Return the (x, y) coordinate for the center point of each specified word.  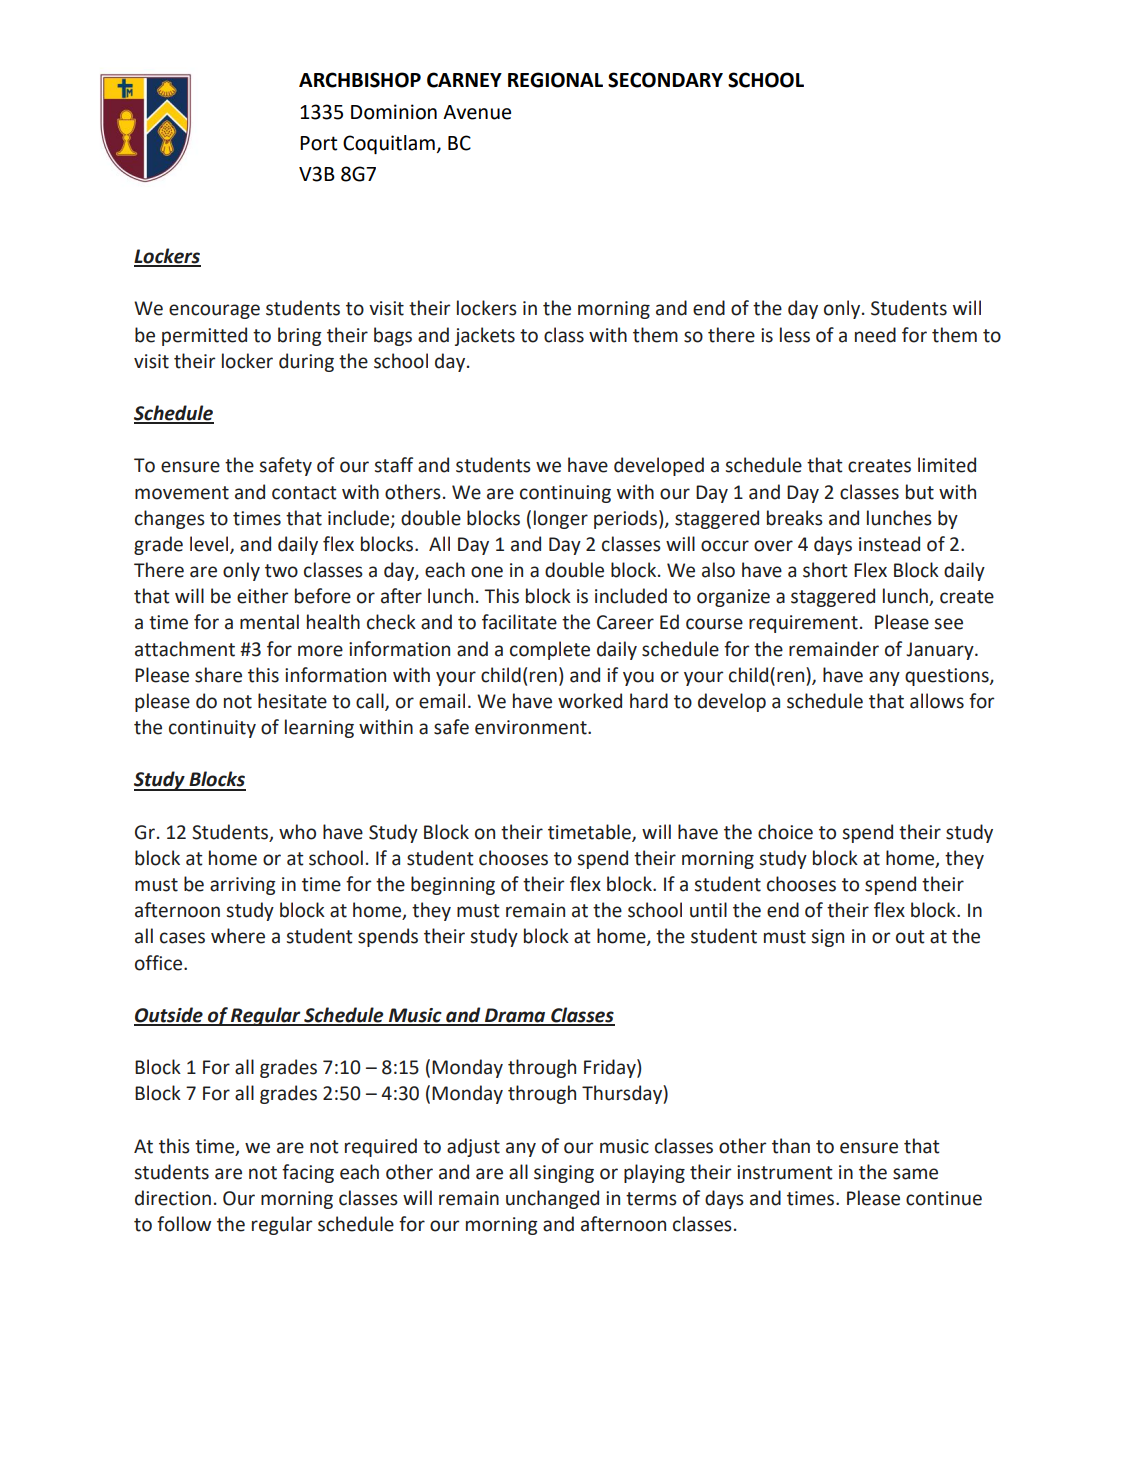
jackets (485, 336)
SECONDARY (665, 80)
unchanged (552, 1199)
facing (308, 1173)
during (306, 362)
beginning (453, 885)
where (238, 936)
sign (827, 938)
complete (550, 650)
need (875, 335)
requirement (803, 624)
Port (318, 143)
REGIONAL (555, 80)
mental (269, 622)
